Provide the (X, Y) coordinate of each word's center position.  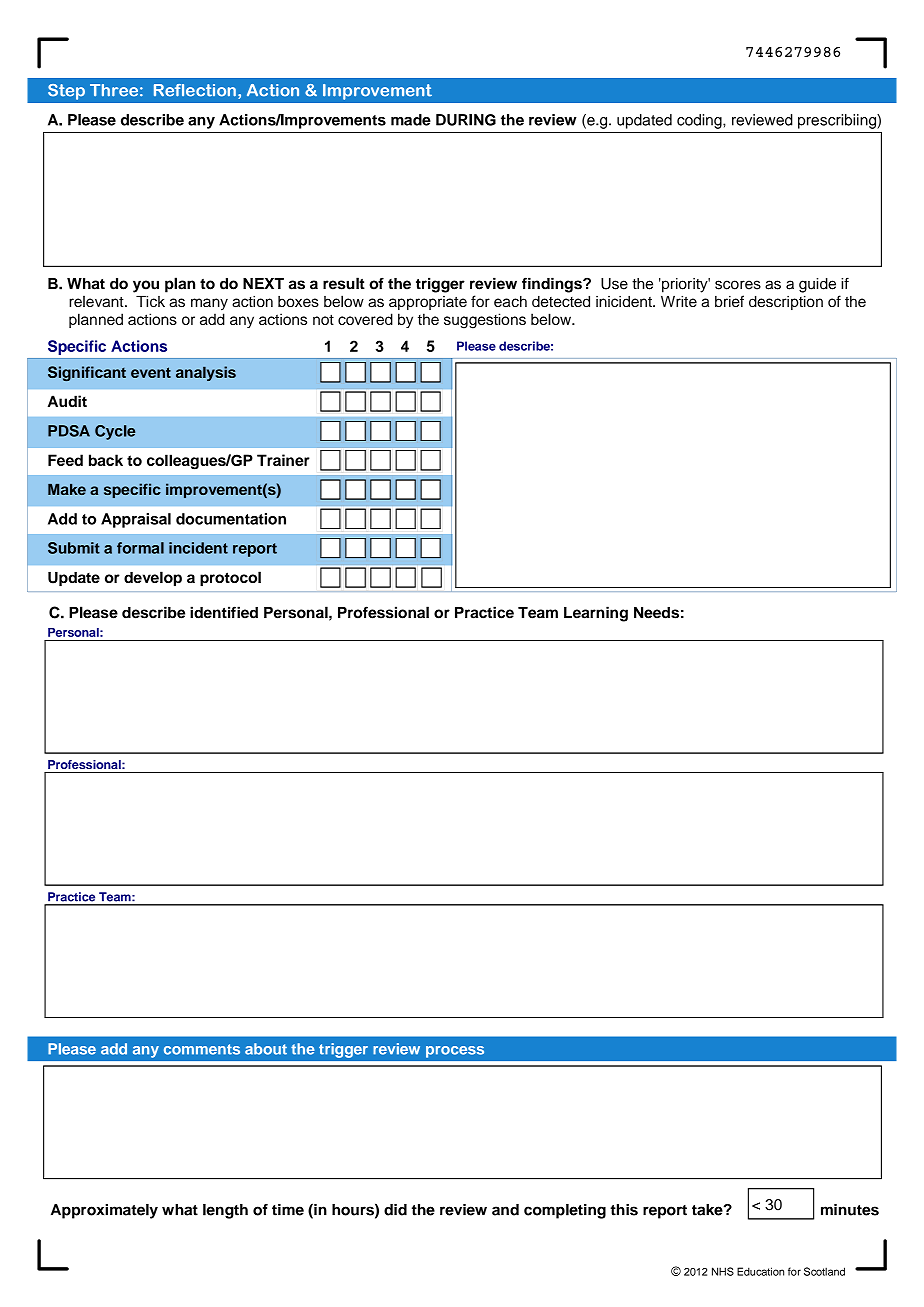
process (455, 1052)
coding (700, 121)
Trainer (283, 460)
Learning (596, 614)
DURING (466, 120)
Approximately (104, 1211)
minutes (850, 1210)
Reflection (195, 90)
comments (202, 1049)
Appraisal (136, 520)
